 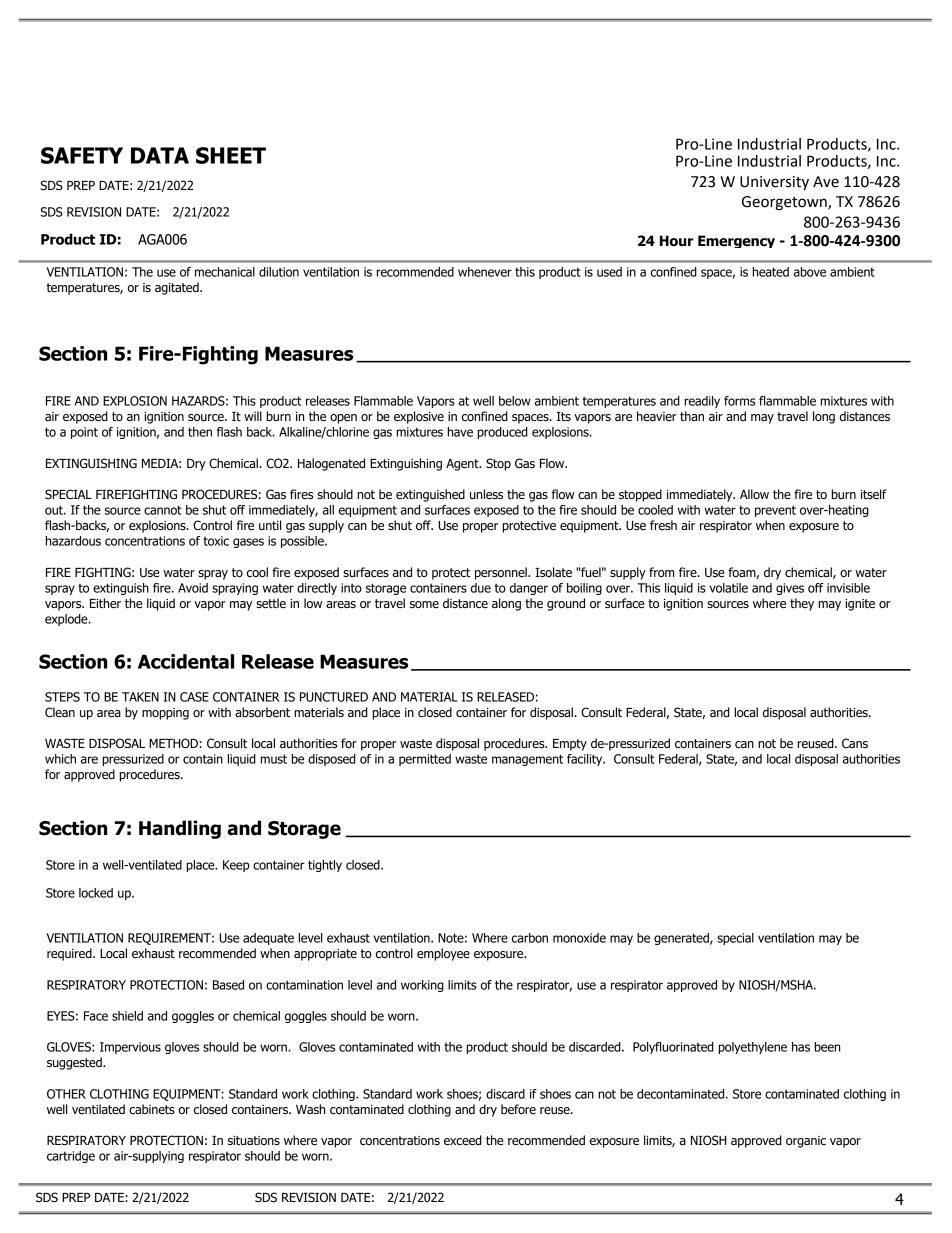 What do you see at coordinates (463, 1140) in the screenshot?
I see `exceed` at bounding box center [463, 1140].
